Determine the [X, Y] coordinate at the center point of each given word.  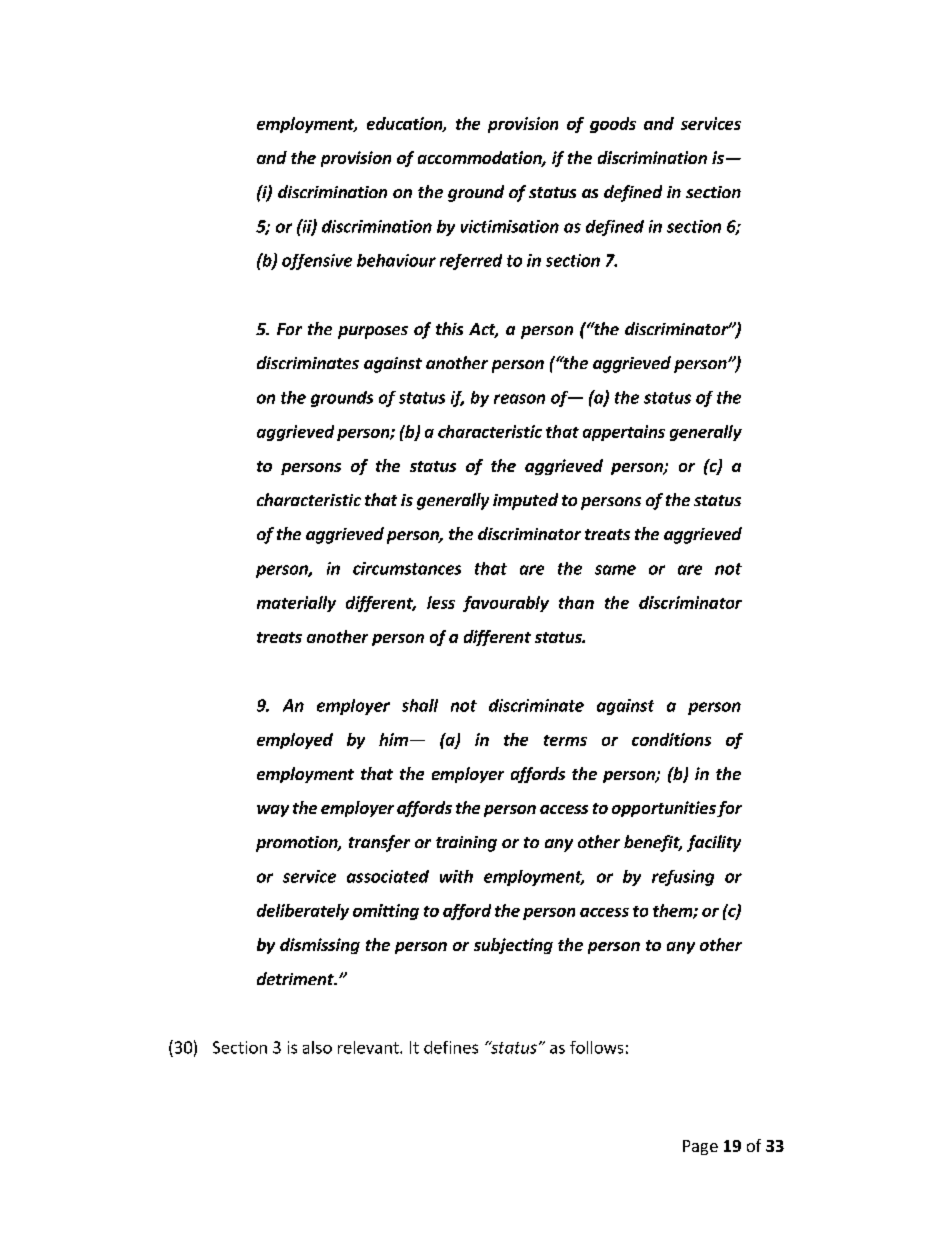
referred [471, 262]
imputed [525, 501]
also [317, 1047]
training [466, 844]
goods [613, 125]
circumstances [407, 568]
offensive [317, 262]
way [273, 811]
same [615, 570]
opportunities [664, 809]
